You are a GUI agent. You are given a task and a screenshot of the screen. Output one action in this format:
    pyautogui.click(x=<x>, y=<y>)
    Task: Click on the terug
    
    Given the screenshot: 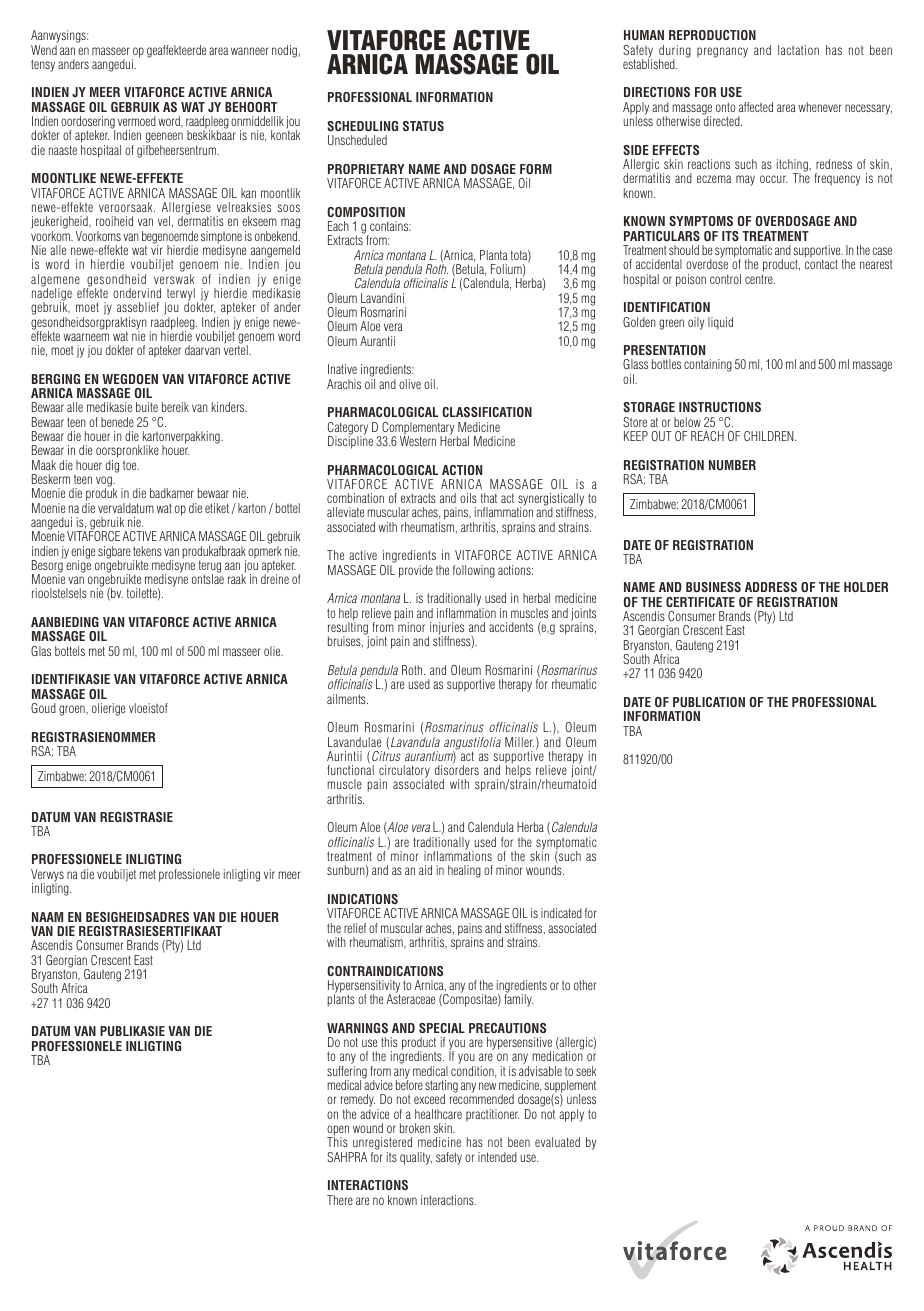 What is the action you would take?
    pyautogui.click(x=210, y=567)
